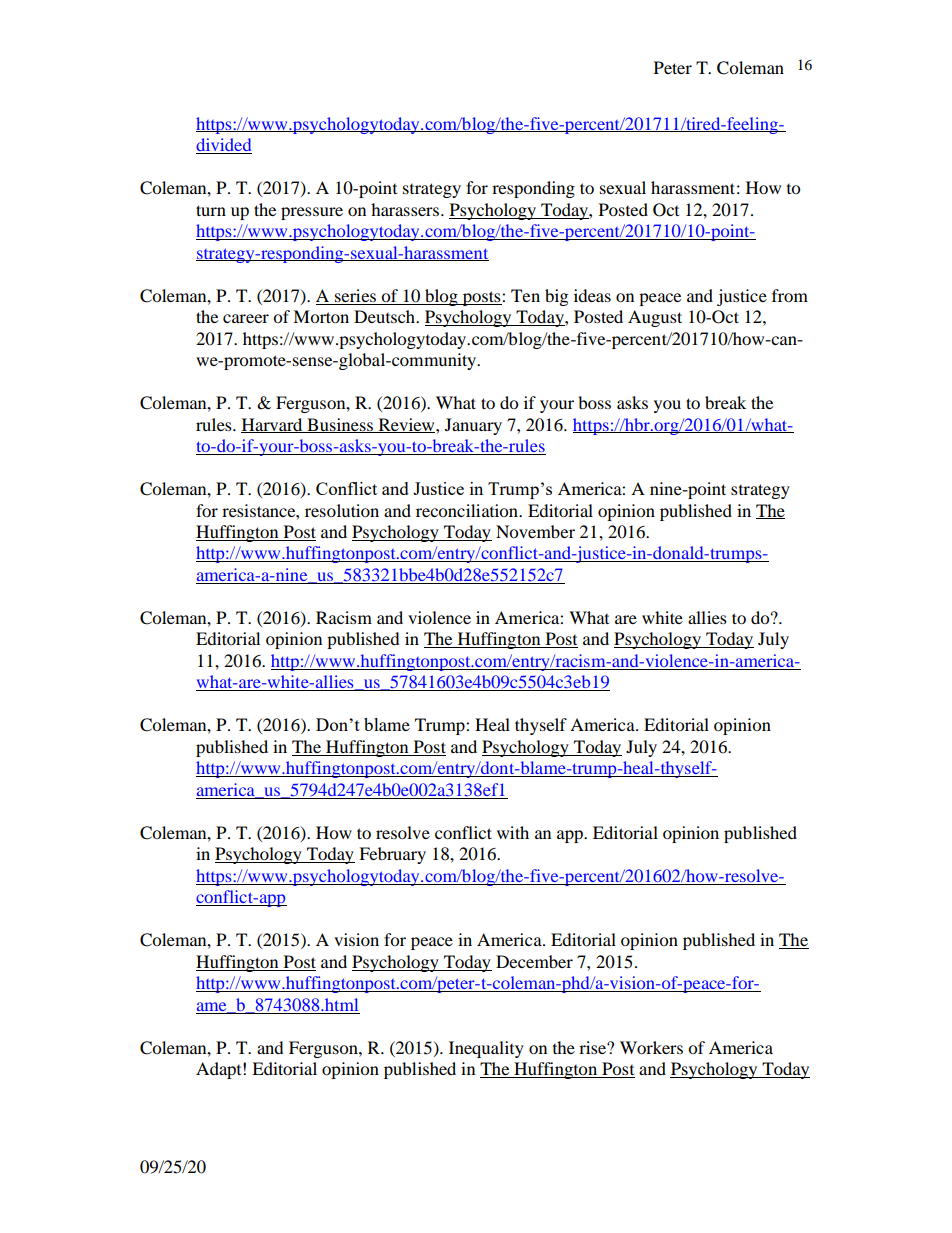 This page has height=1233, width=952. I want to click on December, so click(534, 961).
